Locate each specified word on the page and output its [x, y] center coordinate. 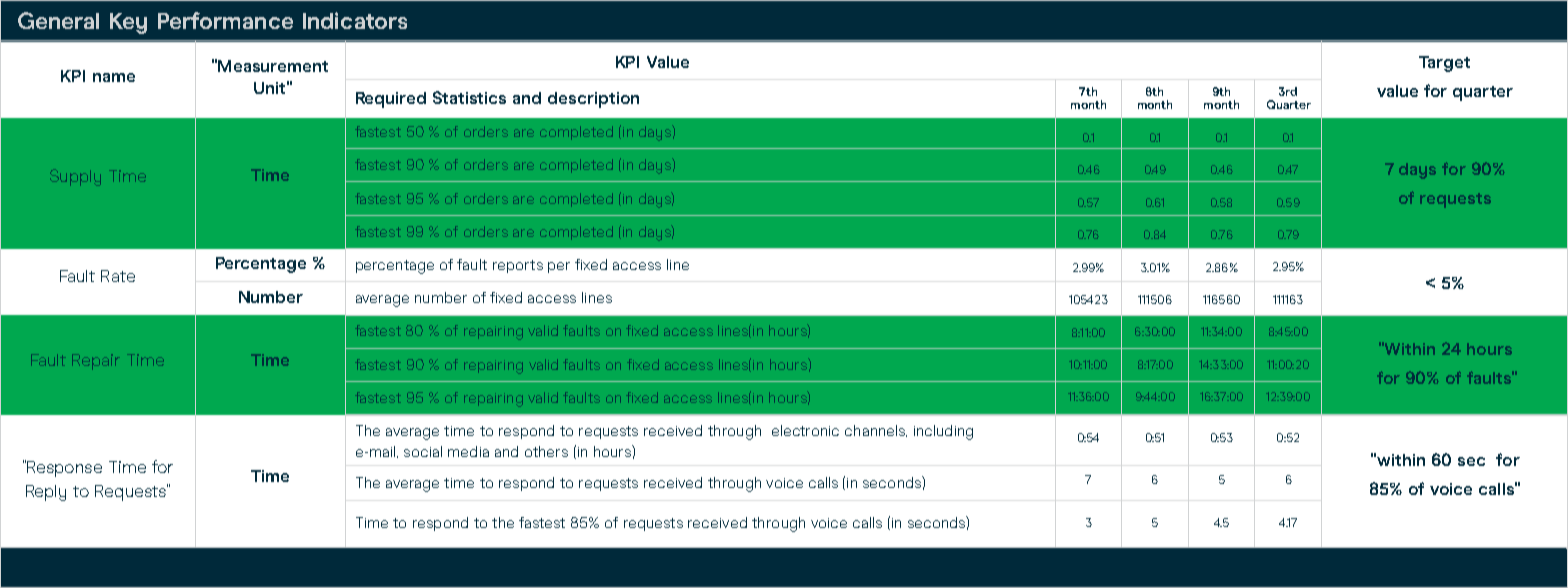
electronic [805, 430]
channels [876, 431]
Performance [225, 20]
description [593, 100]
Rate [118, 276]
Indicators [355, 20]
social [423, 451]
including [943, 432]
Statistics [469, 97]
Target [1444, 64]
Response [63, 468]
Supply [75, 177]
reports [518, 266]
